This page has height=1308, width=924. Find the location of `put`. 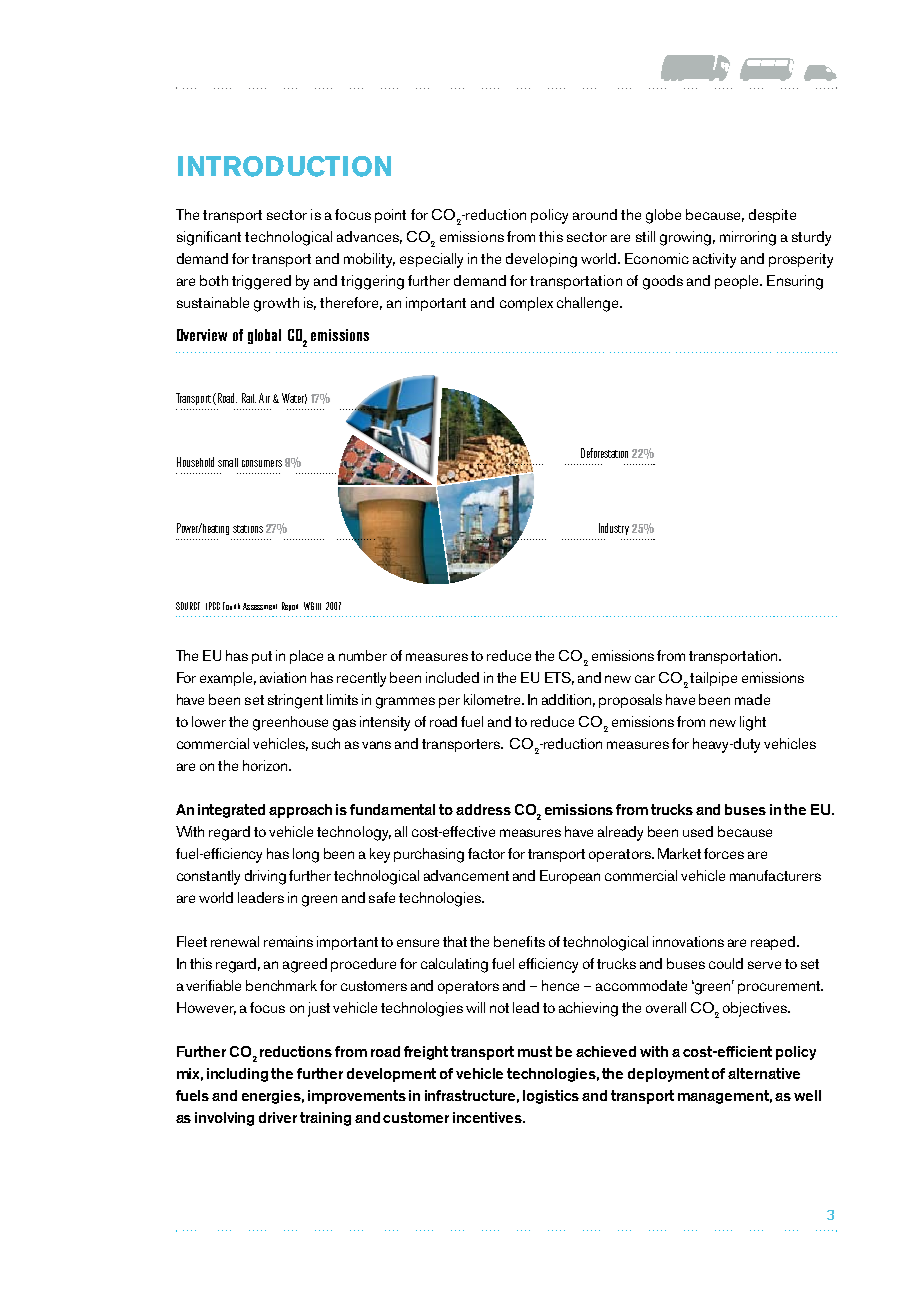

put is located at coordinates (262, 657).
